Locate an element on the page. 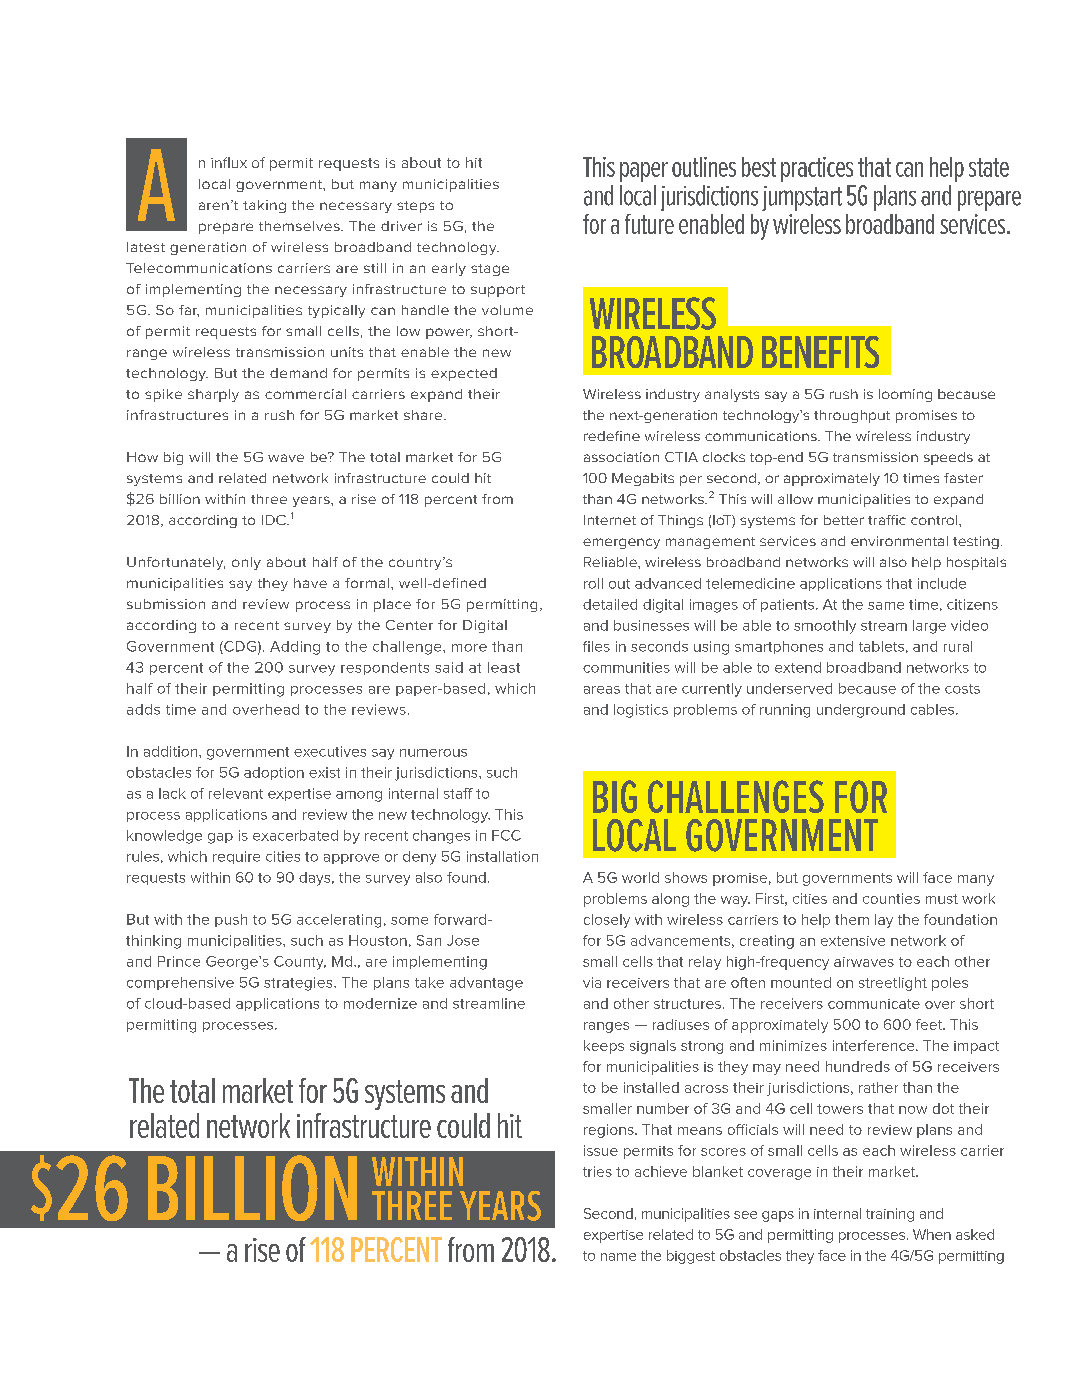  require is located at coordinates (236, 857).
